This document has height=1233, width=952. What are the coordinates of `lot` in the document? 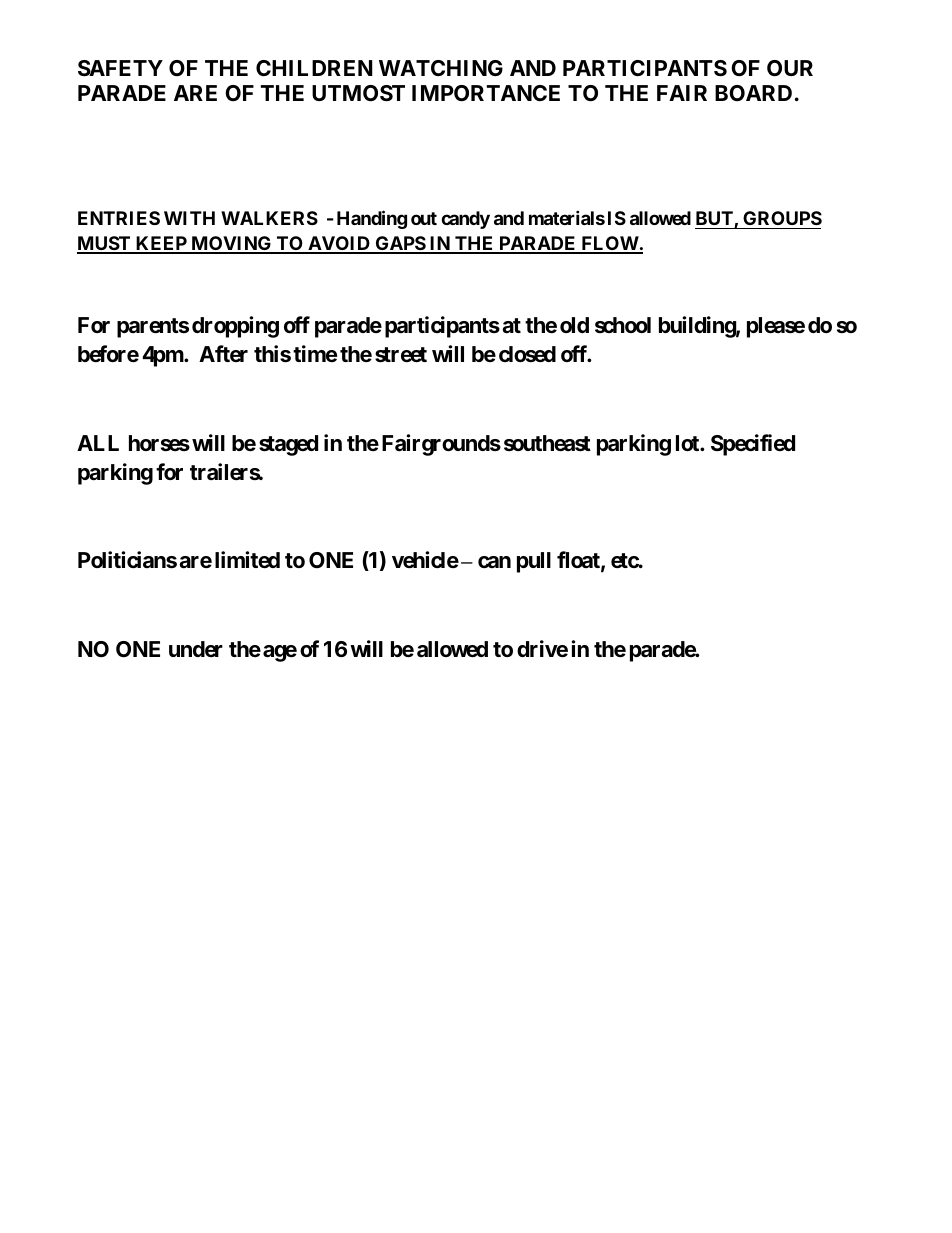 It's located at (688, 443).
